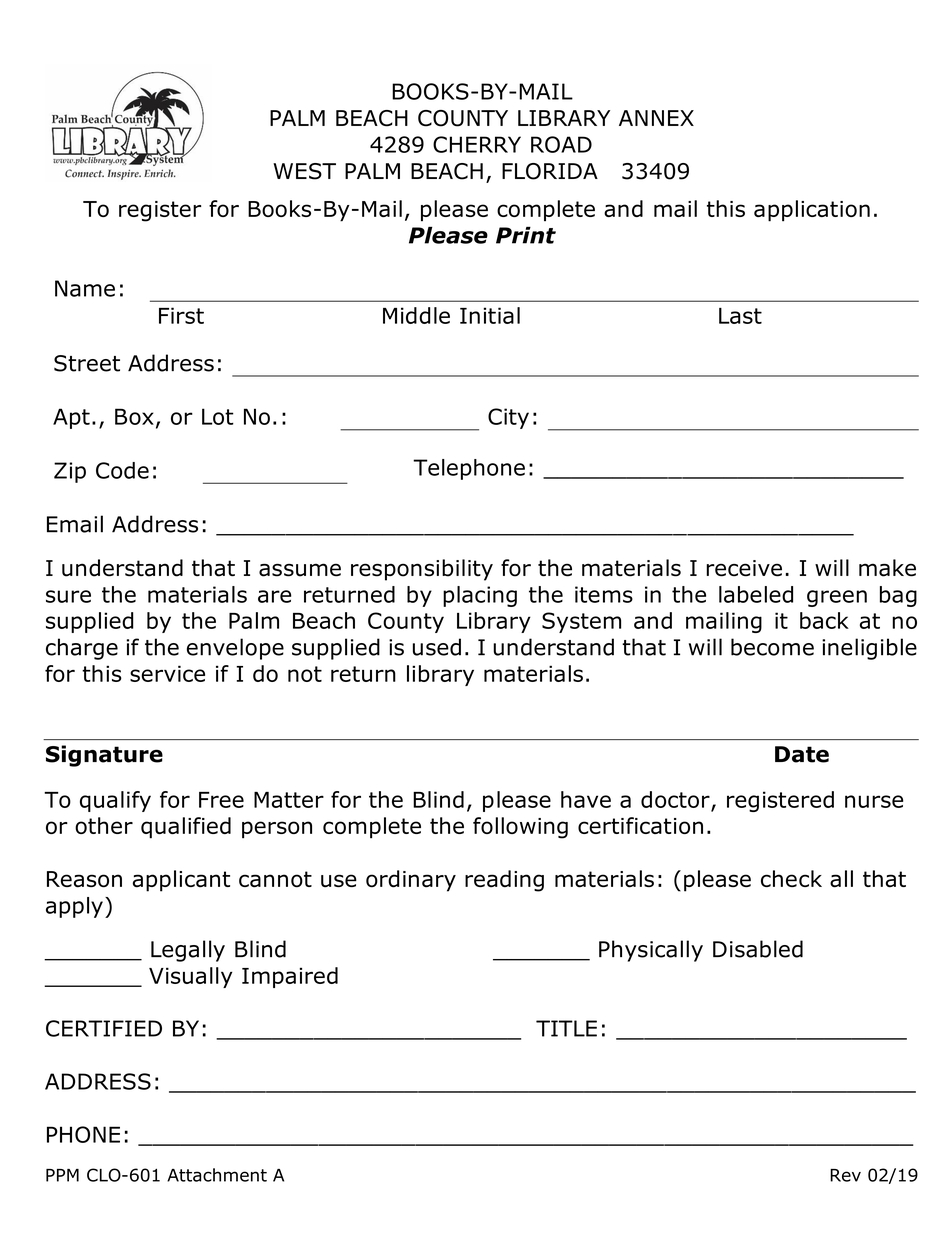  Describe the element at coordinates (181, 315) in the screenshot. I see `First` at that location.
